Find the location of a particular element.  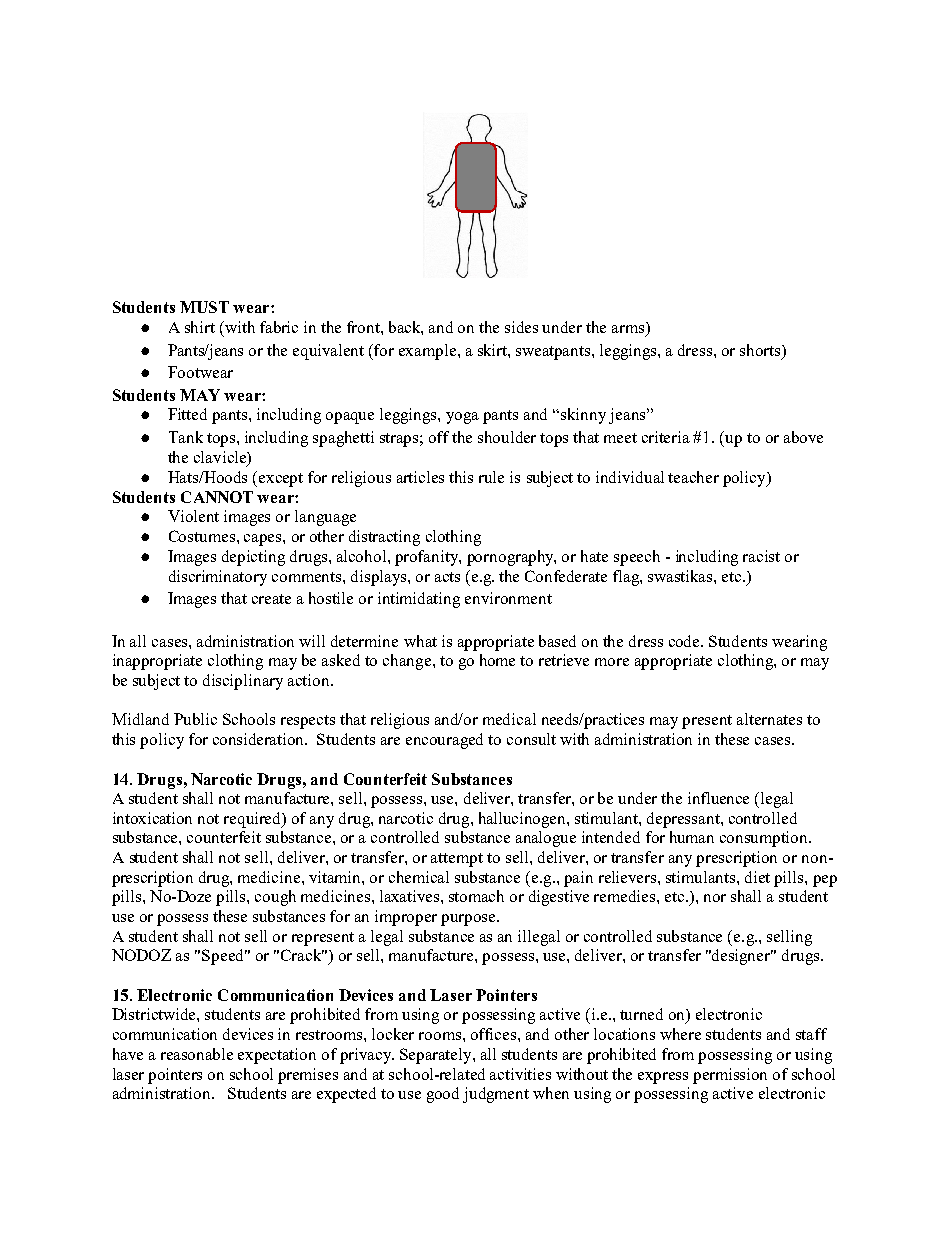

Violent is located at coordinates (193, 516).
